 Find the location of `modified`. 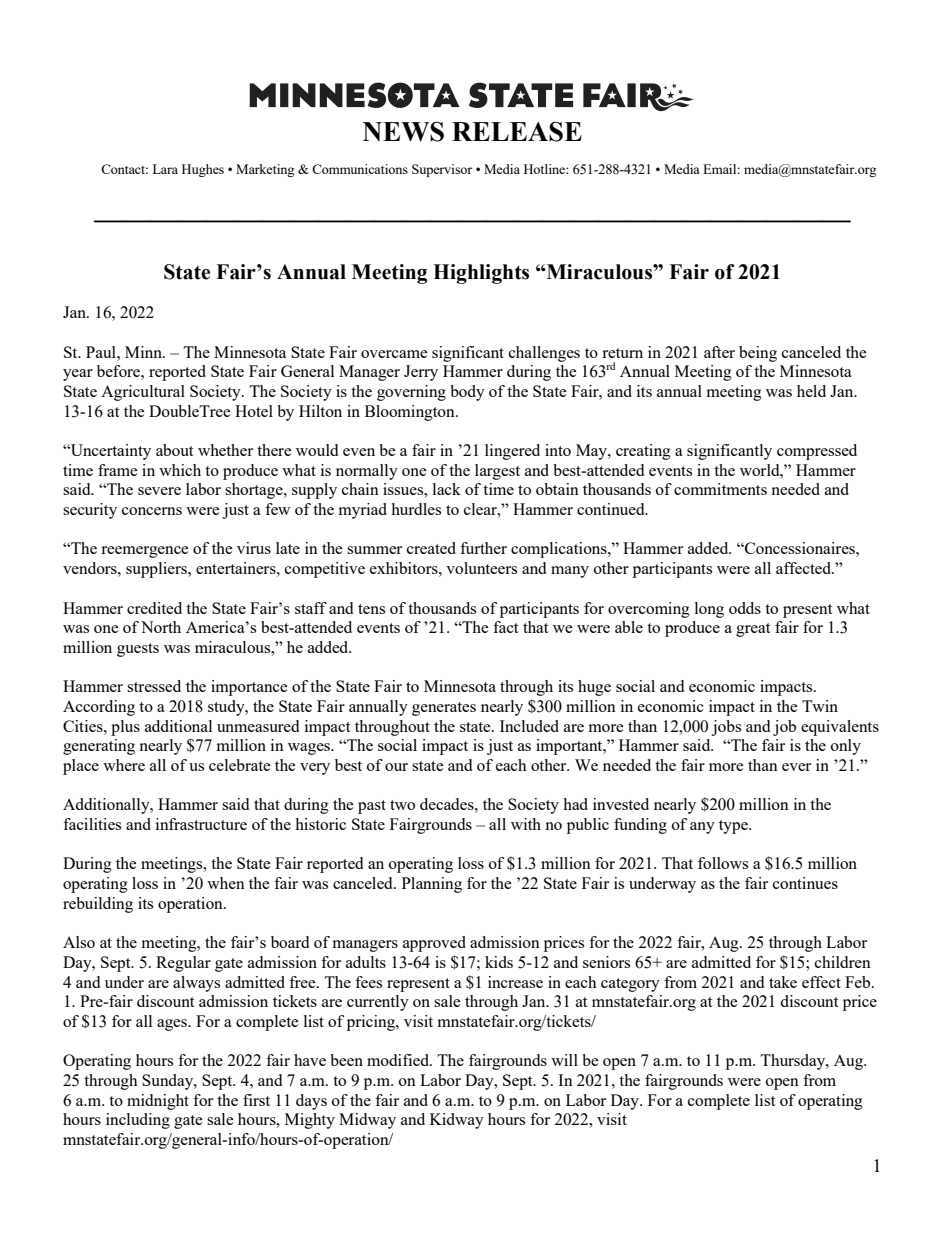

modified is located at coordinates (399, 1060).
